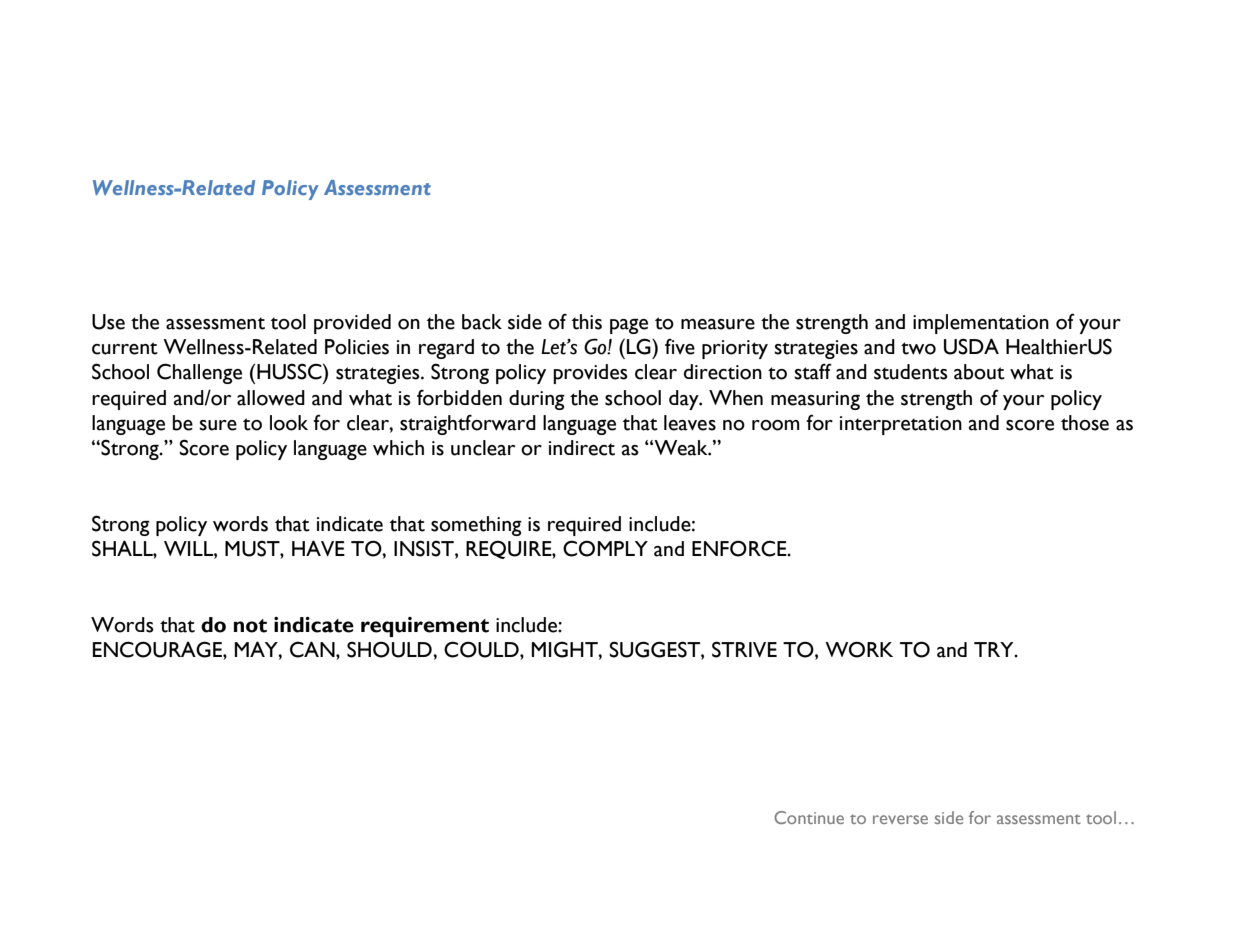 This document has height=952, width=1233. What do you see at coordinates (390, 649) in the document?
I see `SHOULD` at bounding box center [390, 649].
